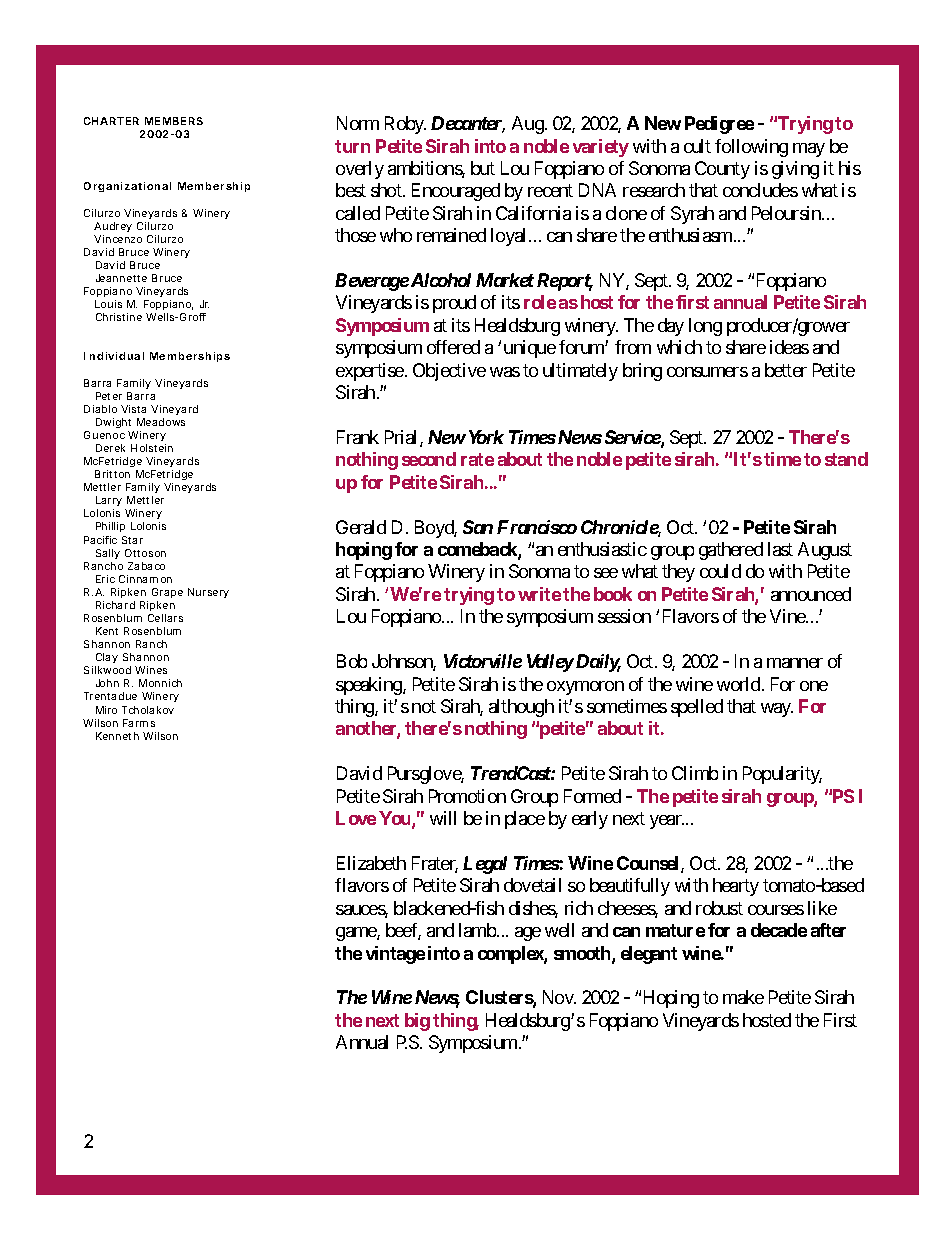 The height and width of the page is (1233, 952). What do you see at coordinates (846, 459) in the page?
I see `stand` at bounding box center [846, 459].
